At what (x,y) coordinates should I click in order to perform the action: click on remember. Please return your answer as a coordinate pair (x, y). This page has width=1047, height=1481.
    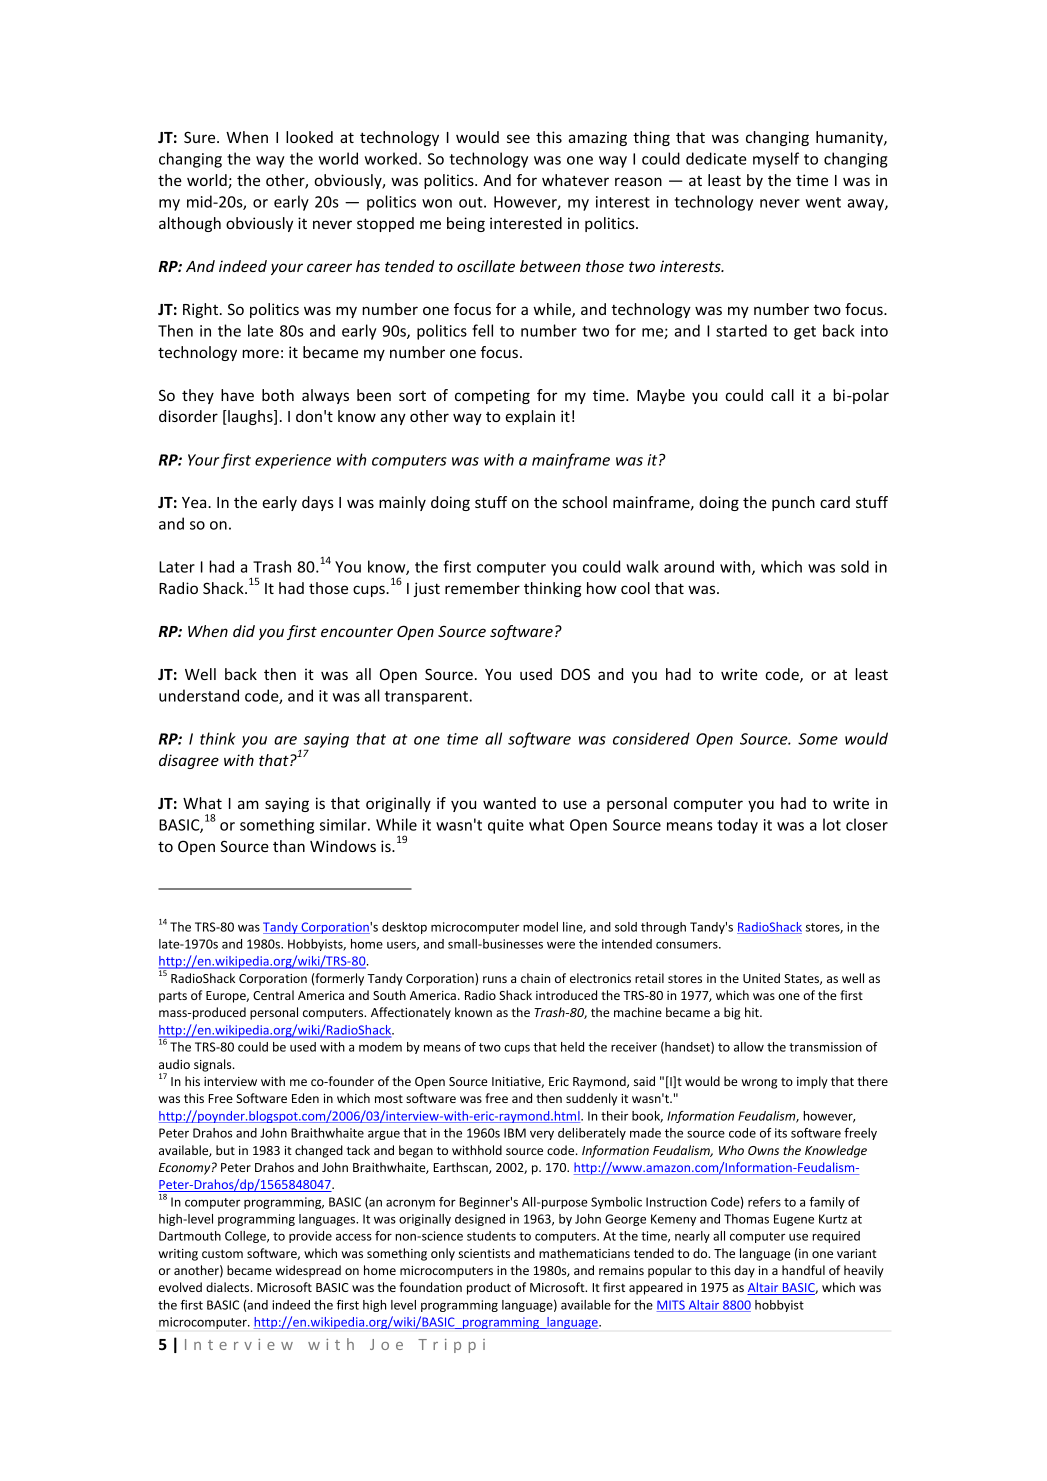
    Looking at the image, I should click on (482, 588).
